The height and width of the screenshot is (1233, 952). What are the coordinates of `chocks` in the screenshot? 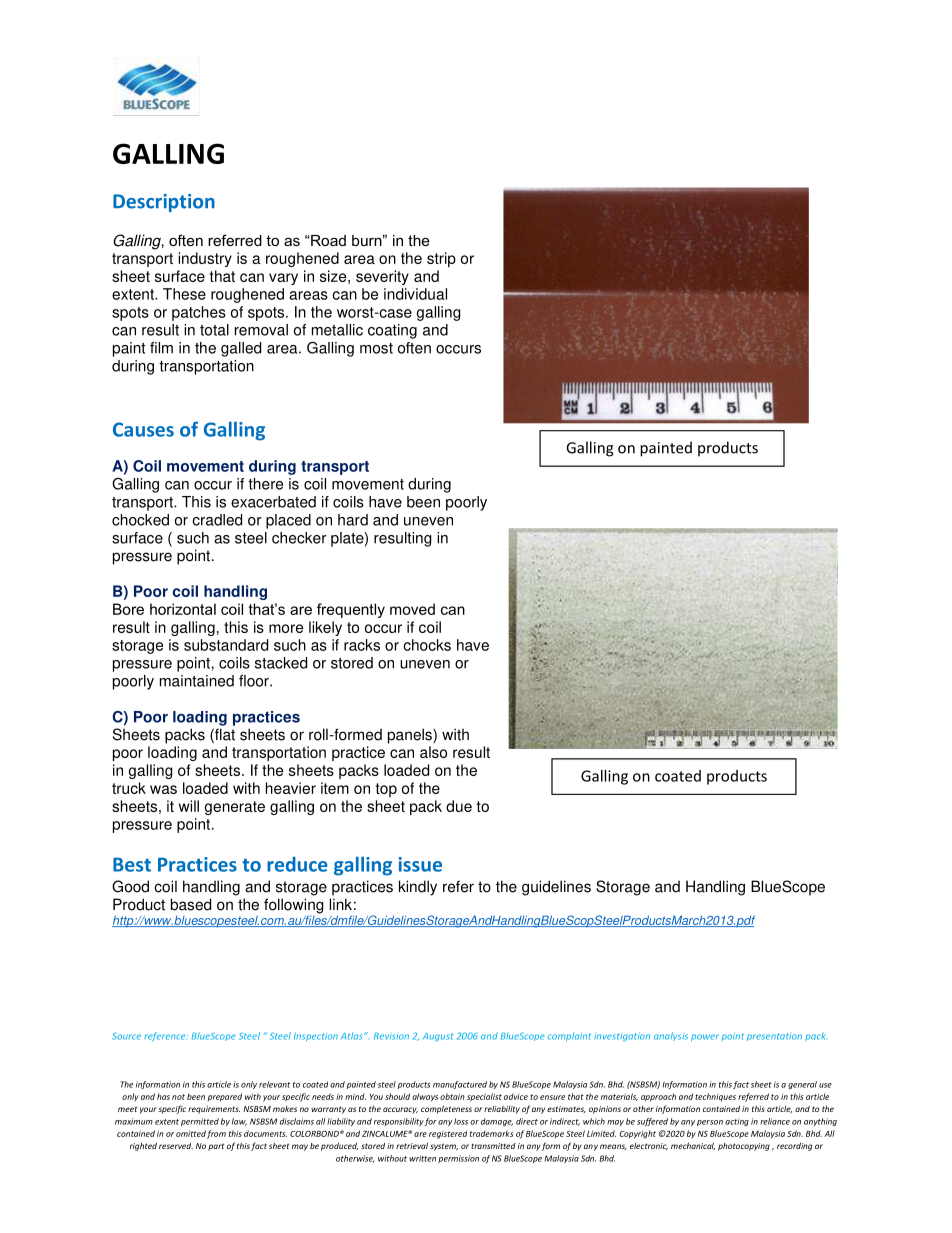 It's located at (427, 645).
